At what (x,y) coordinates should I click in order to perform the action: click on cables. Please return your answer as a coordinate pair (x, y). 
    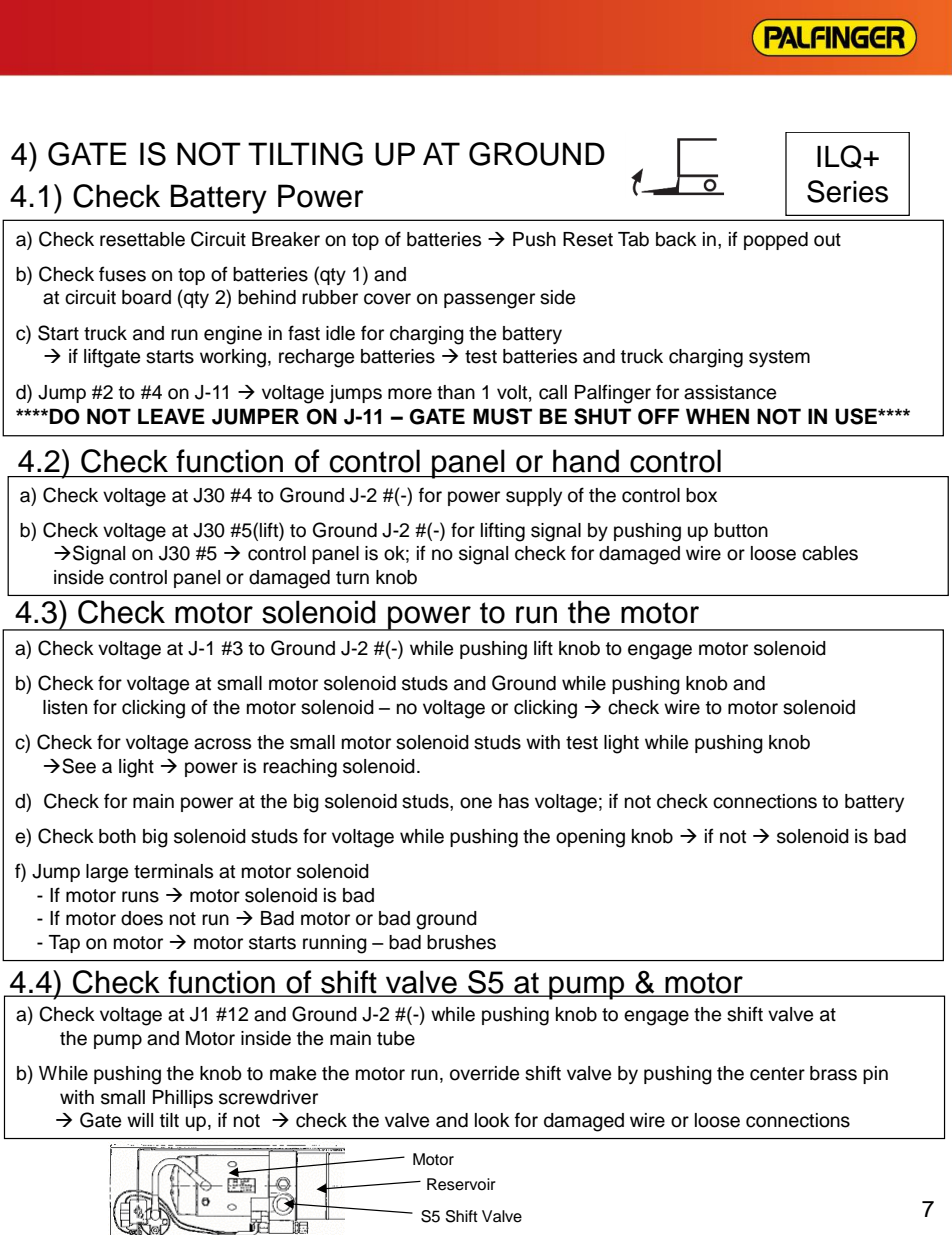
    Looking at the image, I should click on (830, 553).
